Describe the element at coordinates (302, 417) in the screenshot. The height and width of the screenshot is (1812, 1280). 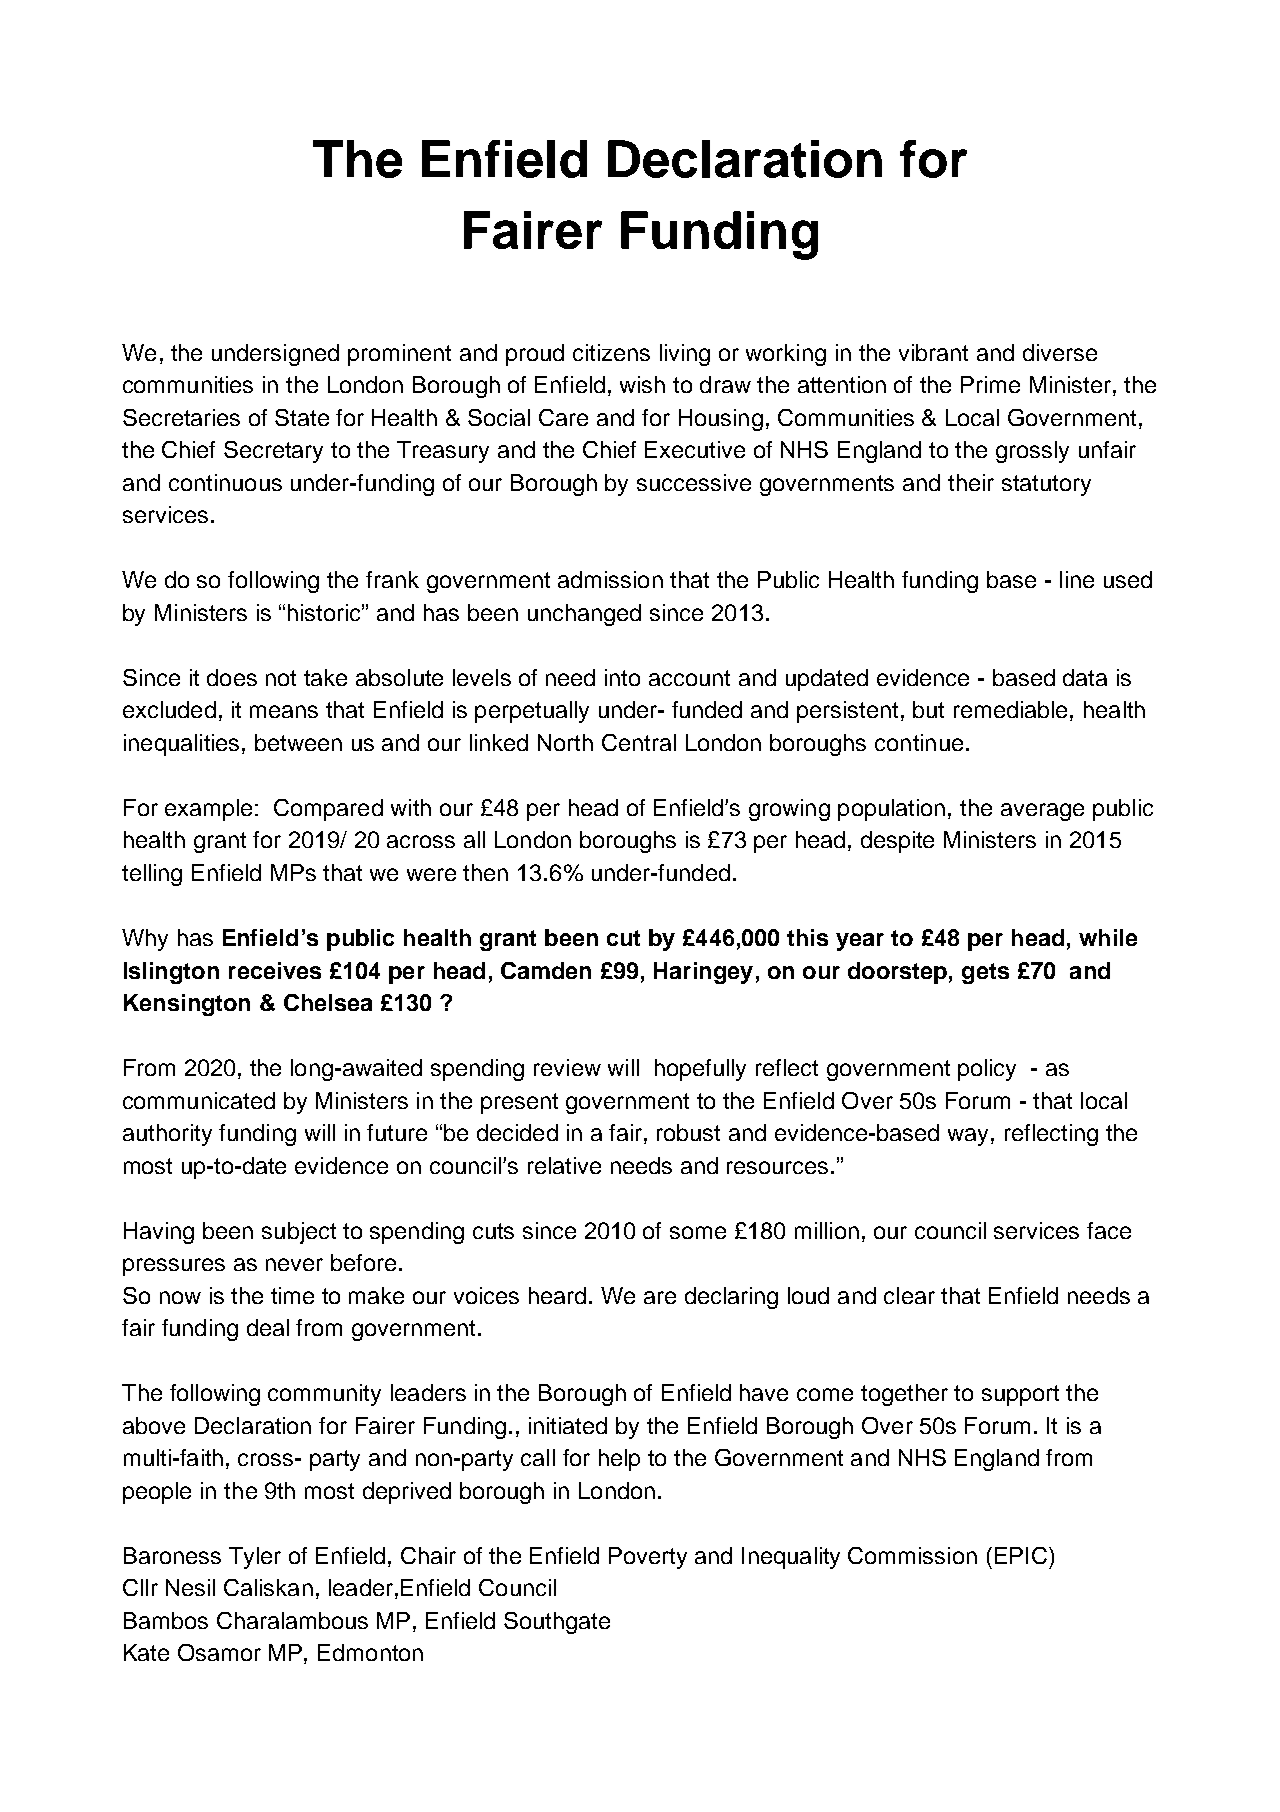
I see `State` at that location.
